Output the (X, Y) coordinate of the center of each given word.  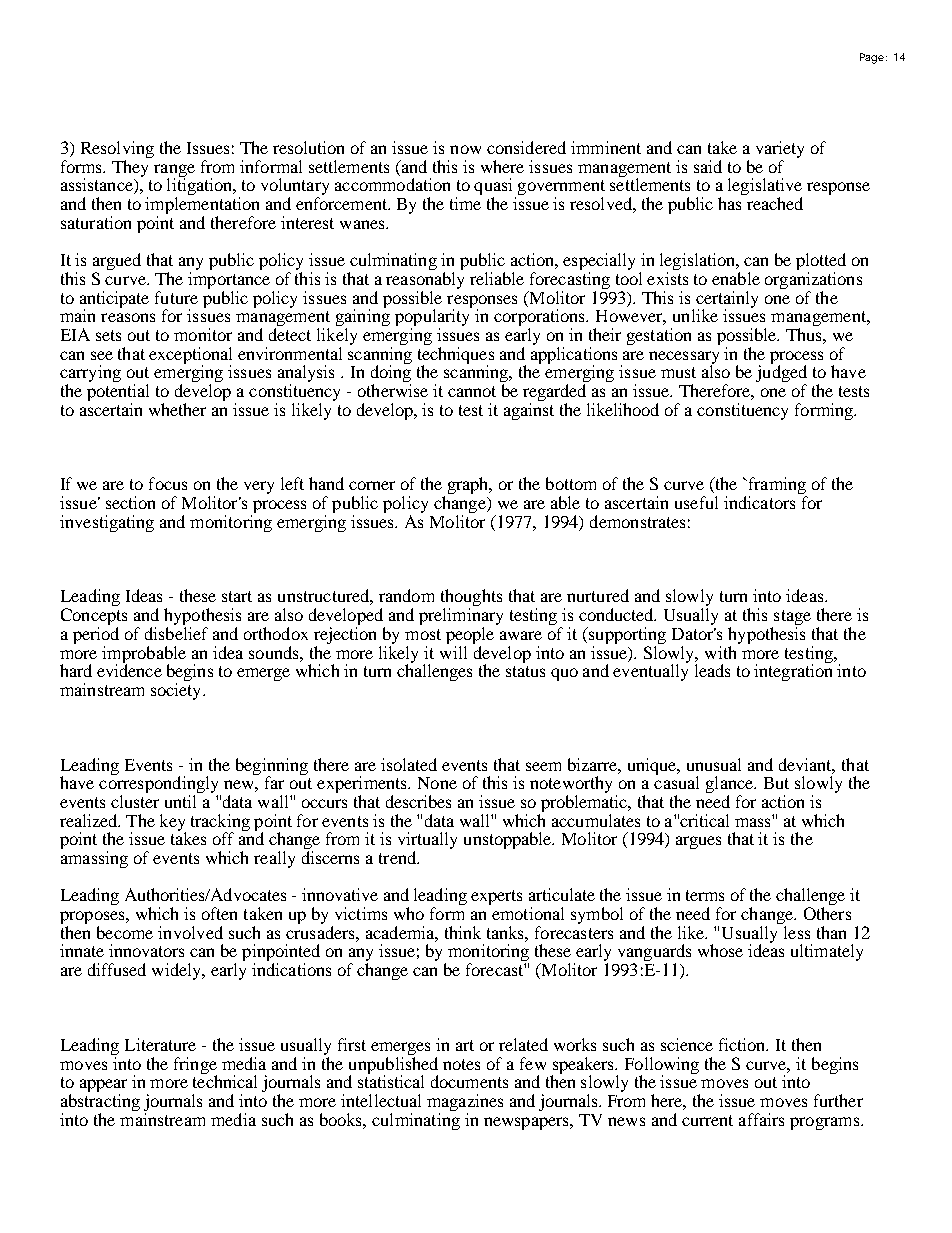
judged (781, 374)
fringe (195, 1066)
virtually (427, 842)
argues (698, 842)
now (465, 149)
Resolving (117, 151)
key (173, 823)
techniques (456, 355)
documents (469, 1081)
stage (791, 619)
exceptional (190, 356)
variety (780, 151)
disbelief (176, 633)
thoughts (471, 599)
